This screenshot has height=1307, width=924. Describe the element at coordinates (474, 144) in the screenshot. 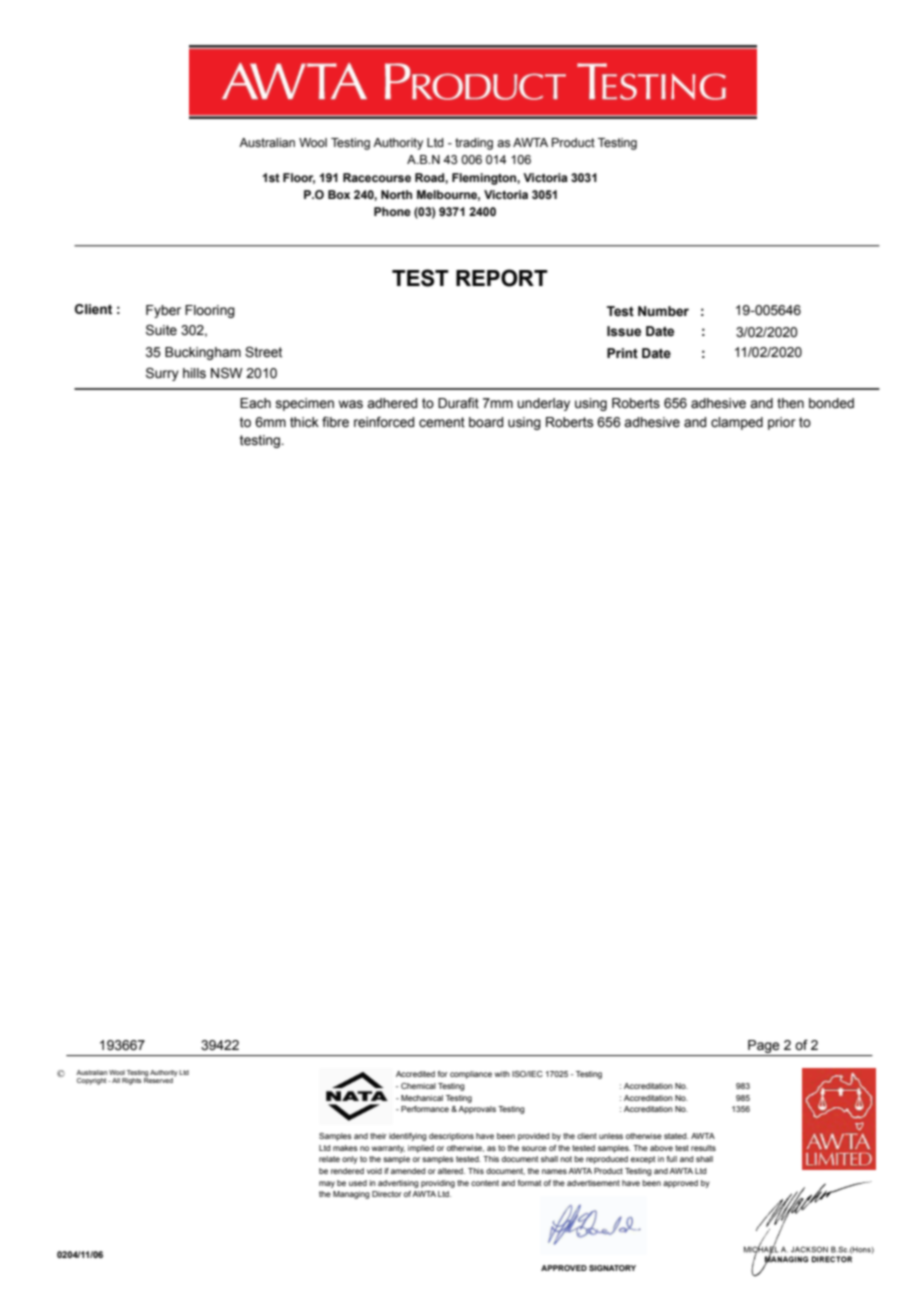

I see `trading` at that location.
